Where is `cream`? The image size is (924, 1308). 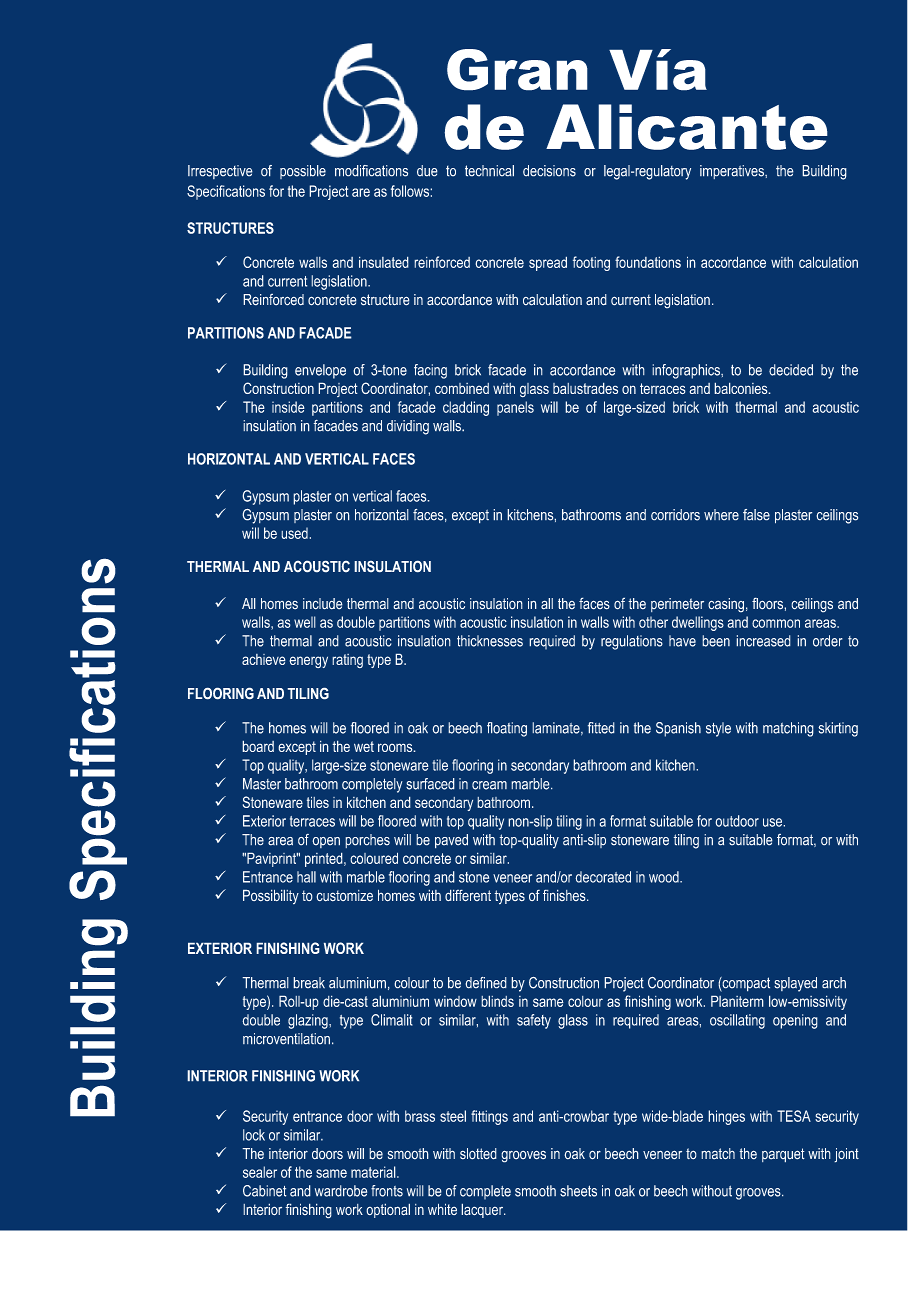
cream is located at coordinates (489, 785).
